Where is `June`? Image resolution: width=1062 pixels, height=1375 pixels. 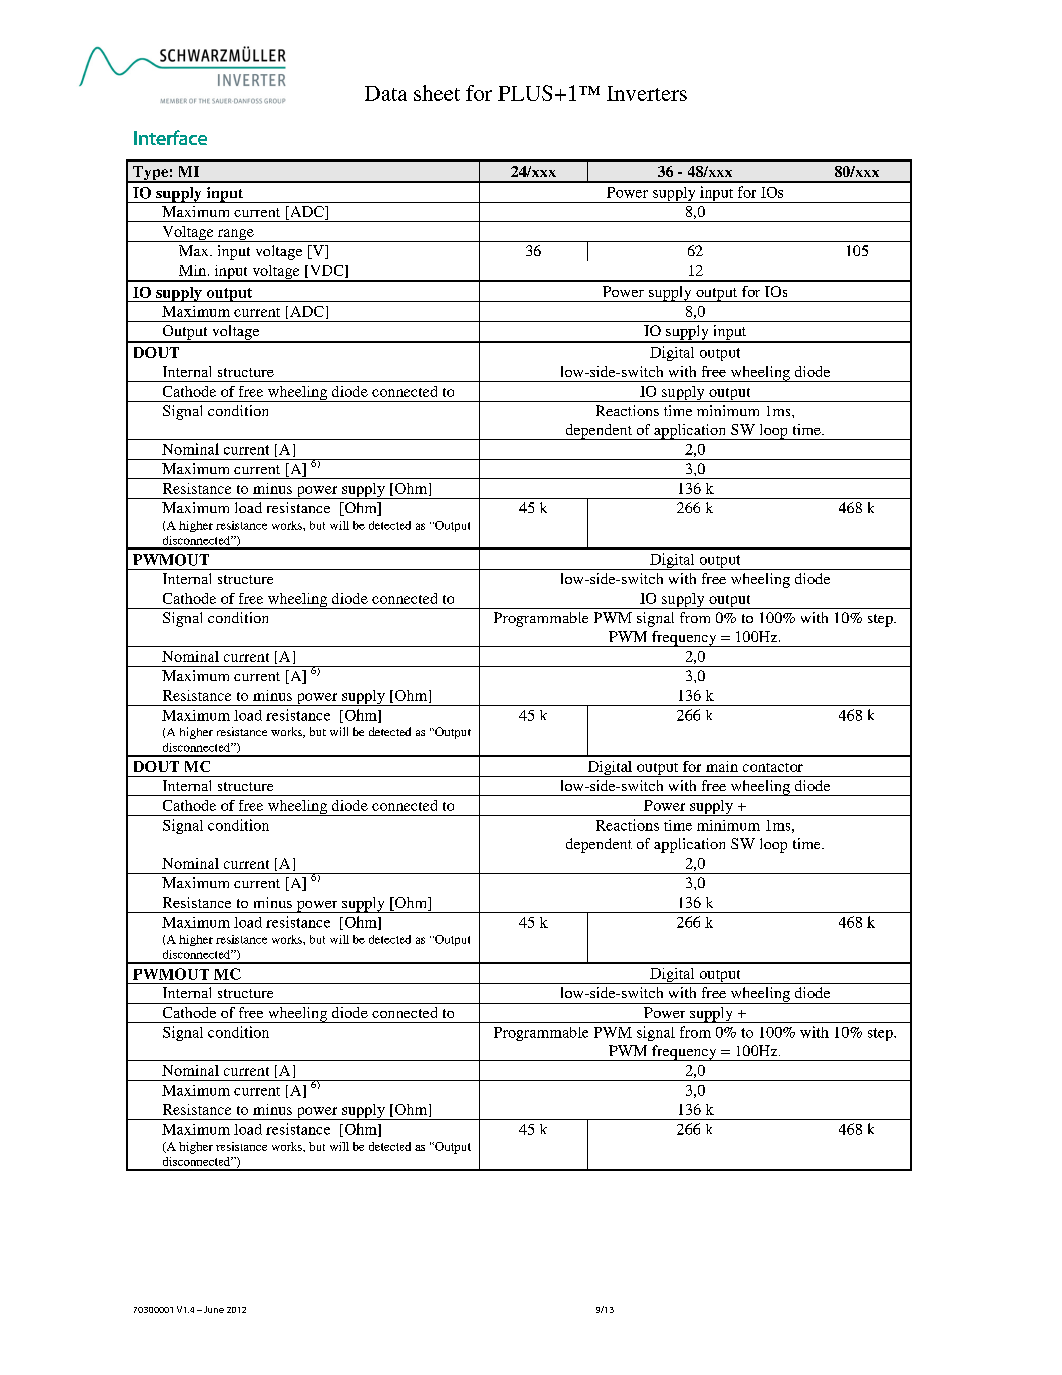 June is located at coordinates (212, 1309).
